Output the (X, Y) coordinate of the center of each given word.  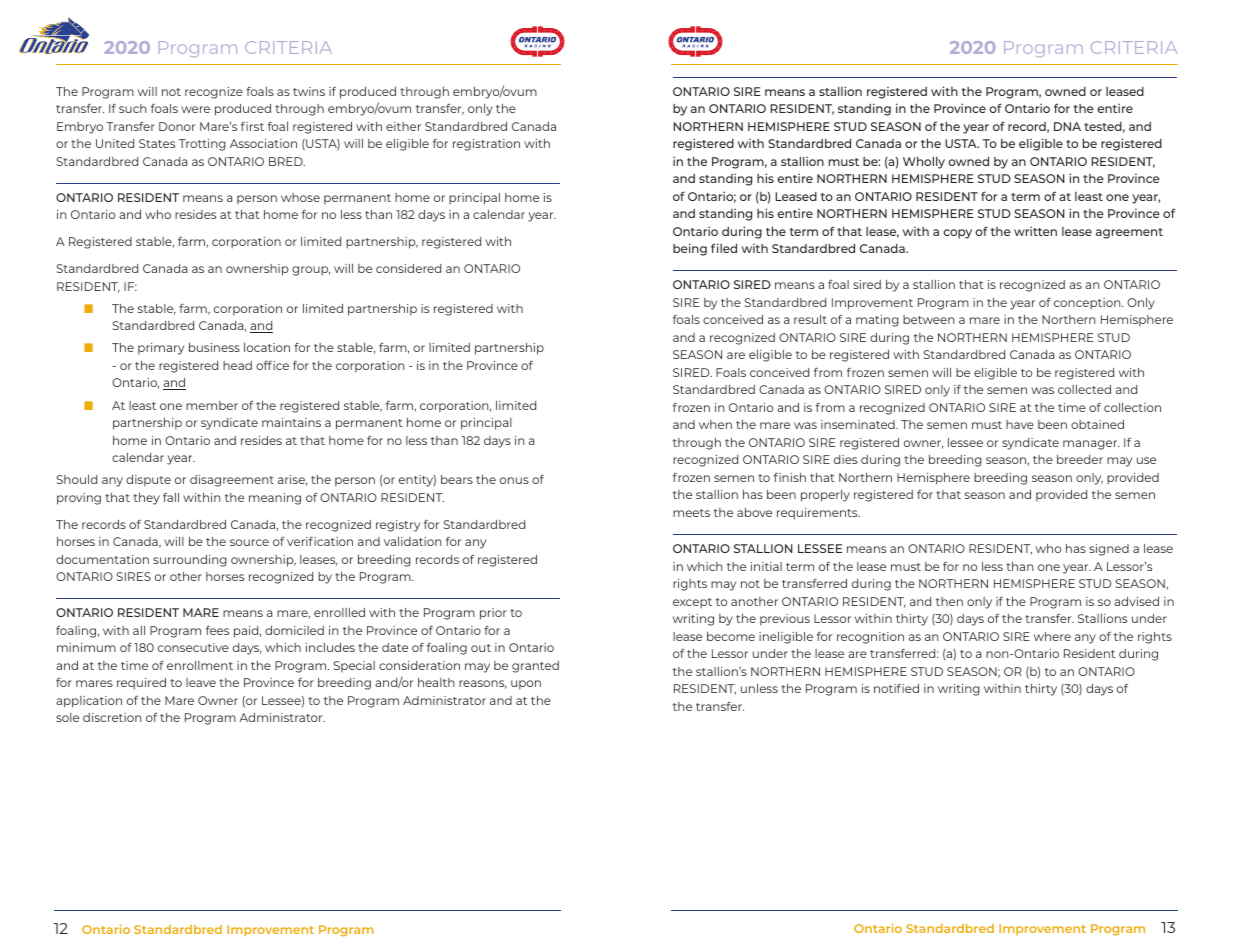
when (715, 424)
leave (201, 682)
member (212, 405)
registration (486, 145)
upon (526, 685)
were (195, 109)
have (1020, 424)
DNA (1067, 126)
